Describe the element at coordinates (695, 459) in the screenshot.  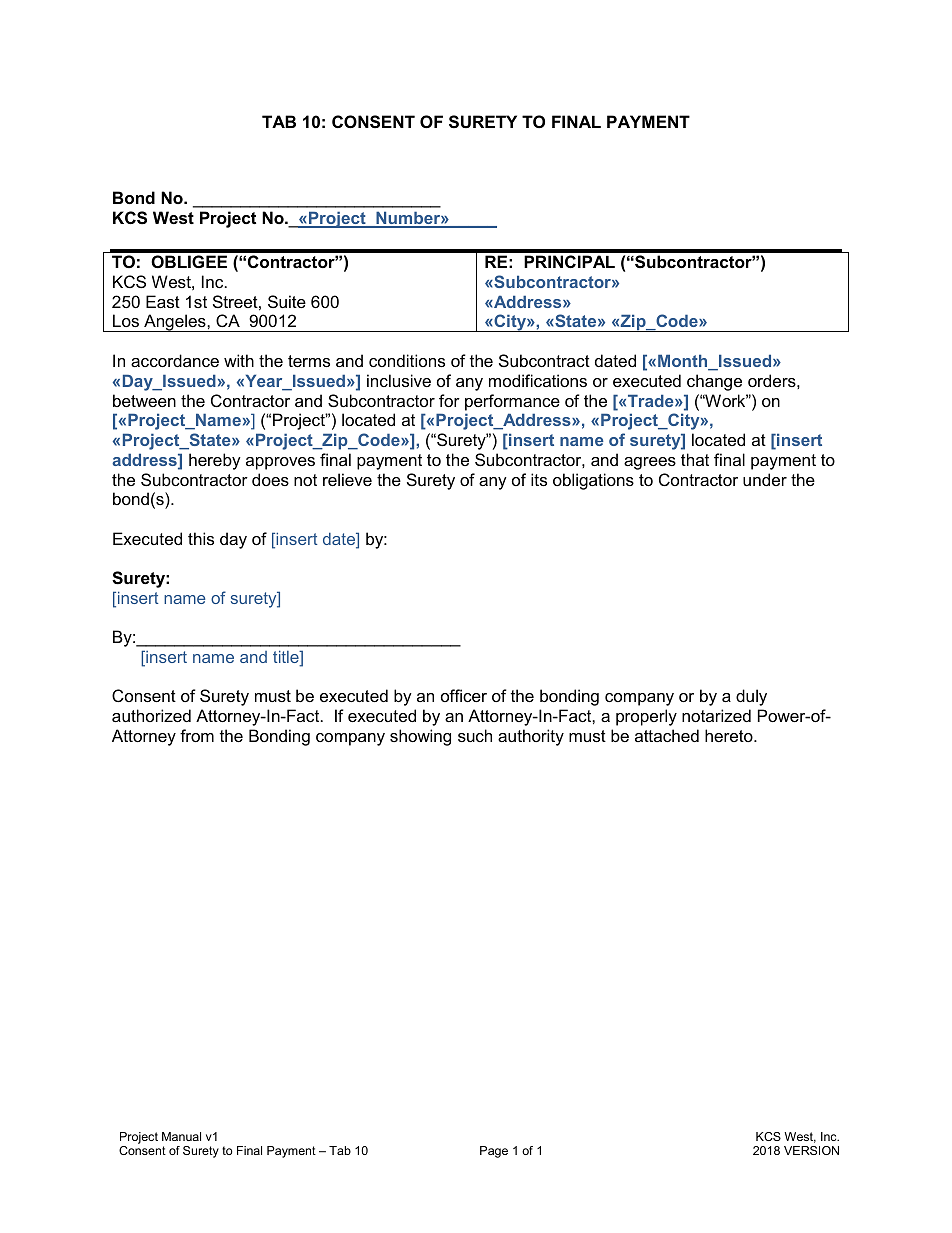
I see `that` at that location.
